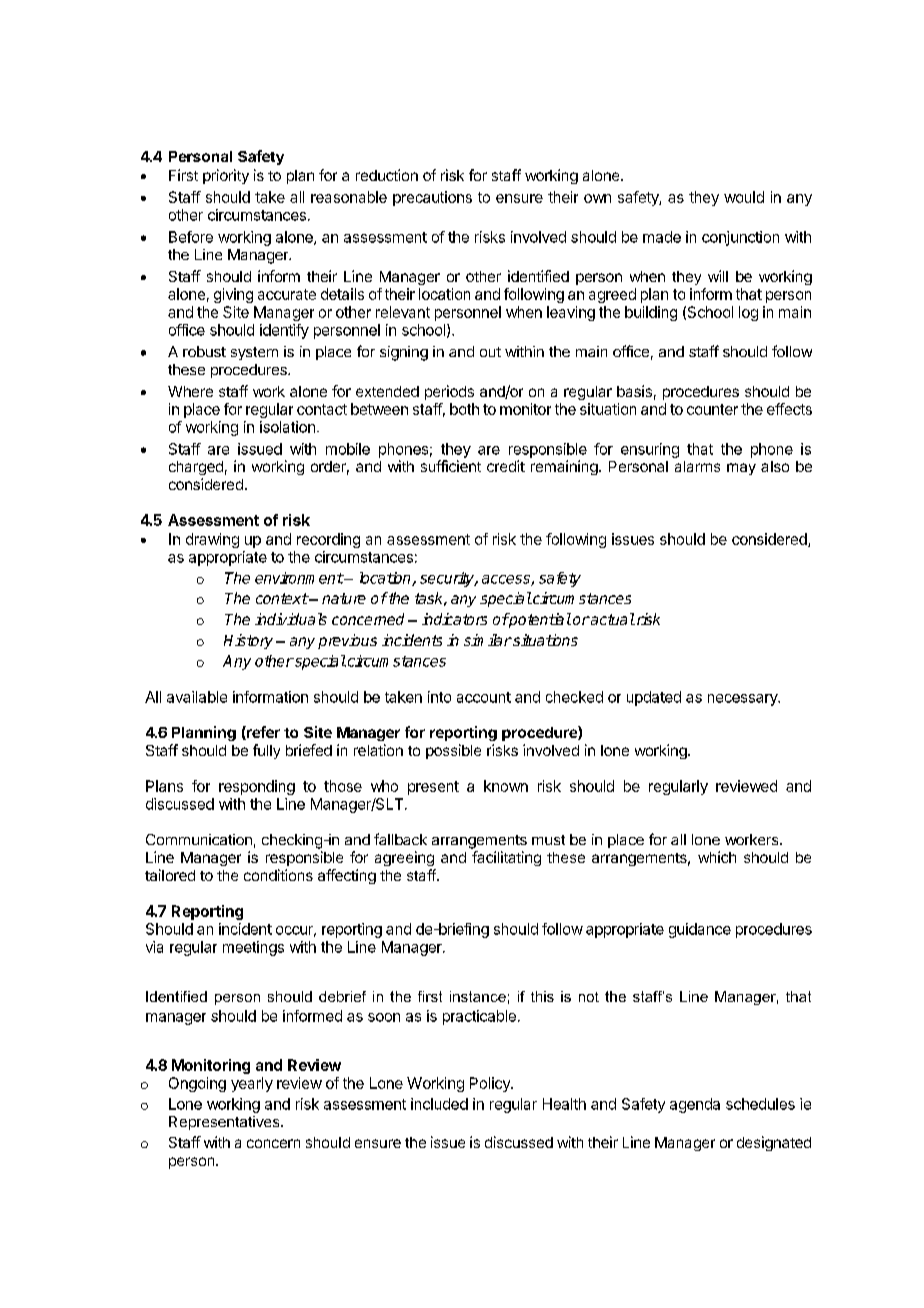 The image size is (924, 1308). I want to click on would, so click(744, 197).
